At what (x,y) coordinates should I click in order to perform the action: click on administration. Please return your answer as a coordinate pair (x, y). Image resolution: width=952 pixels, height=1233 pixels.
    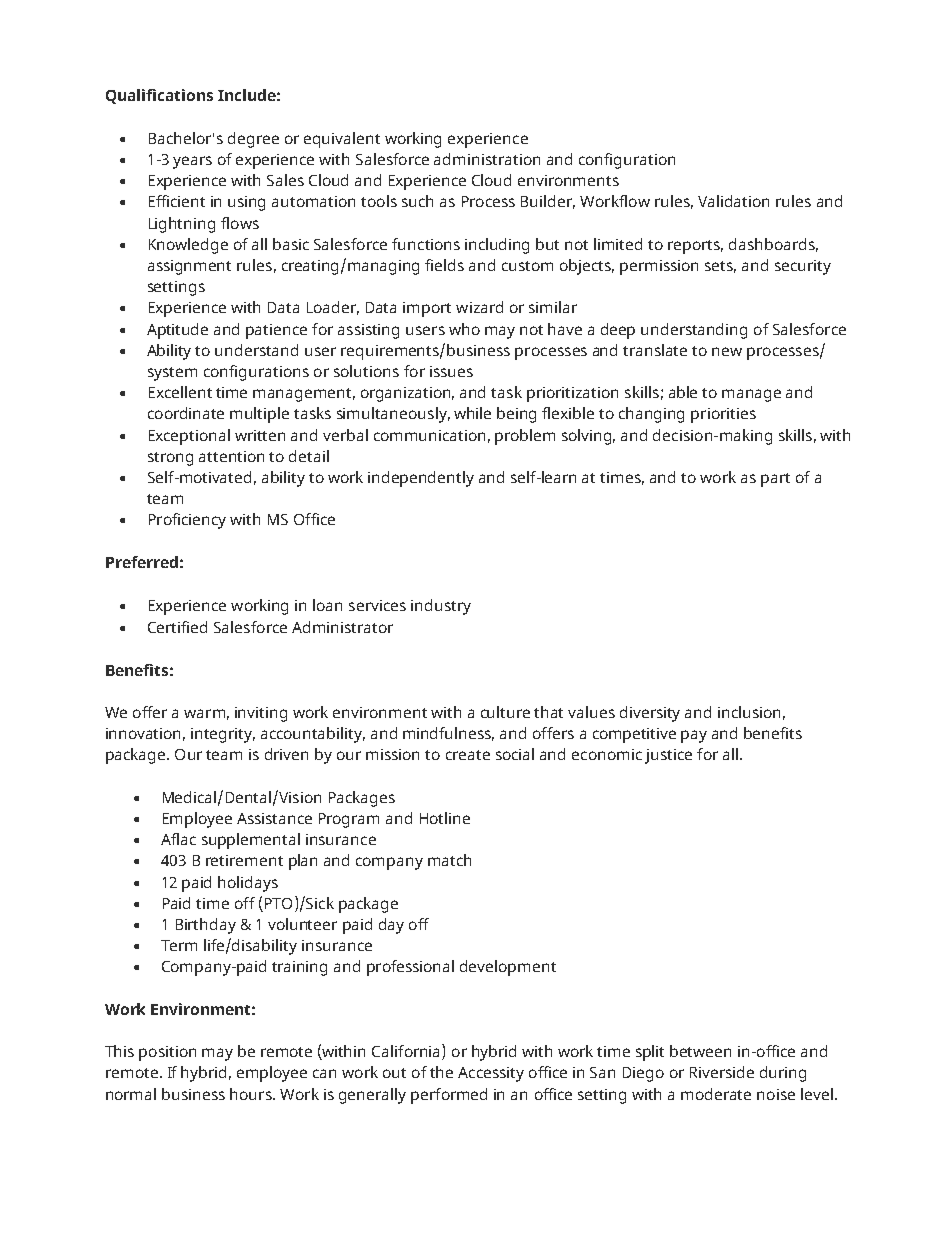
    Looking at the image, I should click on (487, 159).
